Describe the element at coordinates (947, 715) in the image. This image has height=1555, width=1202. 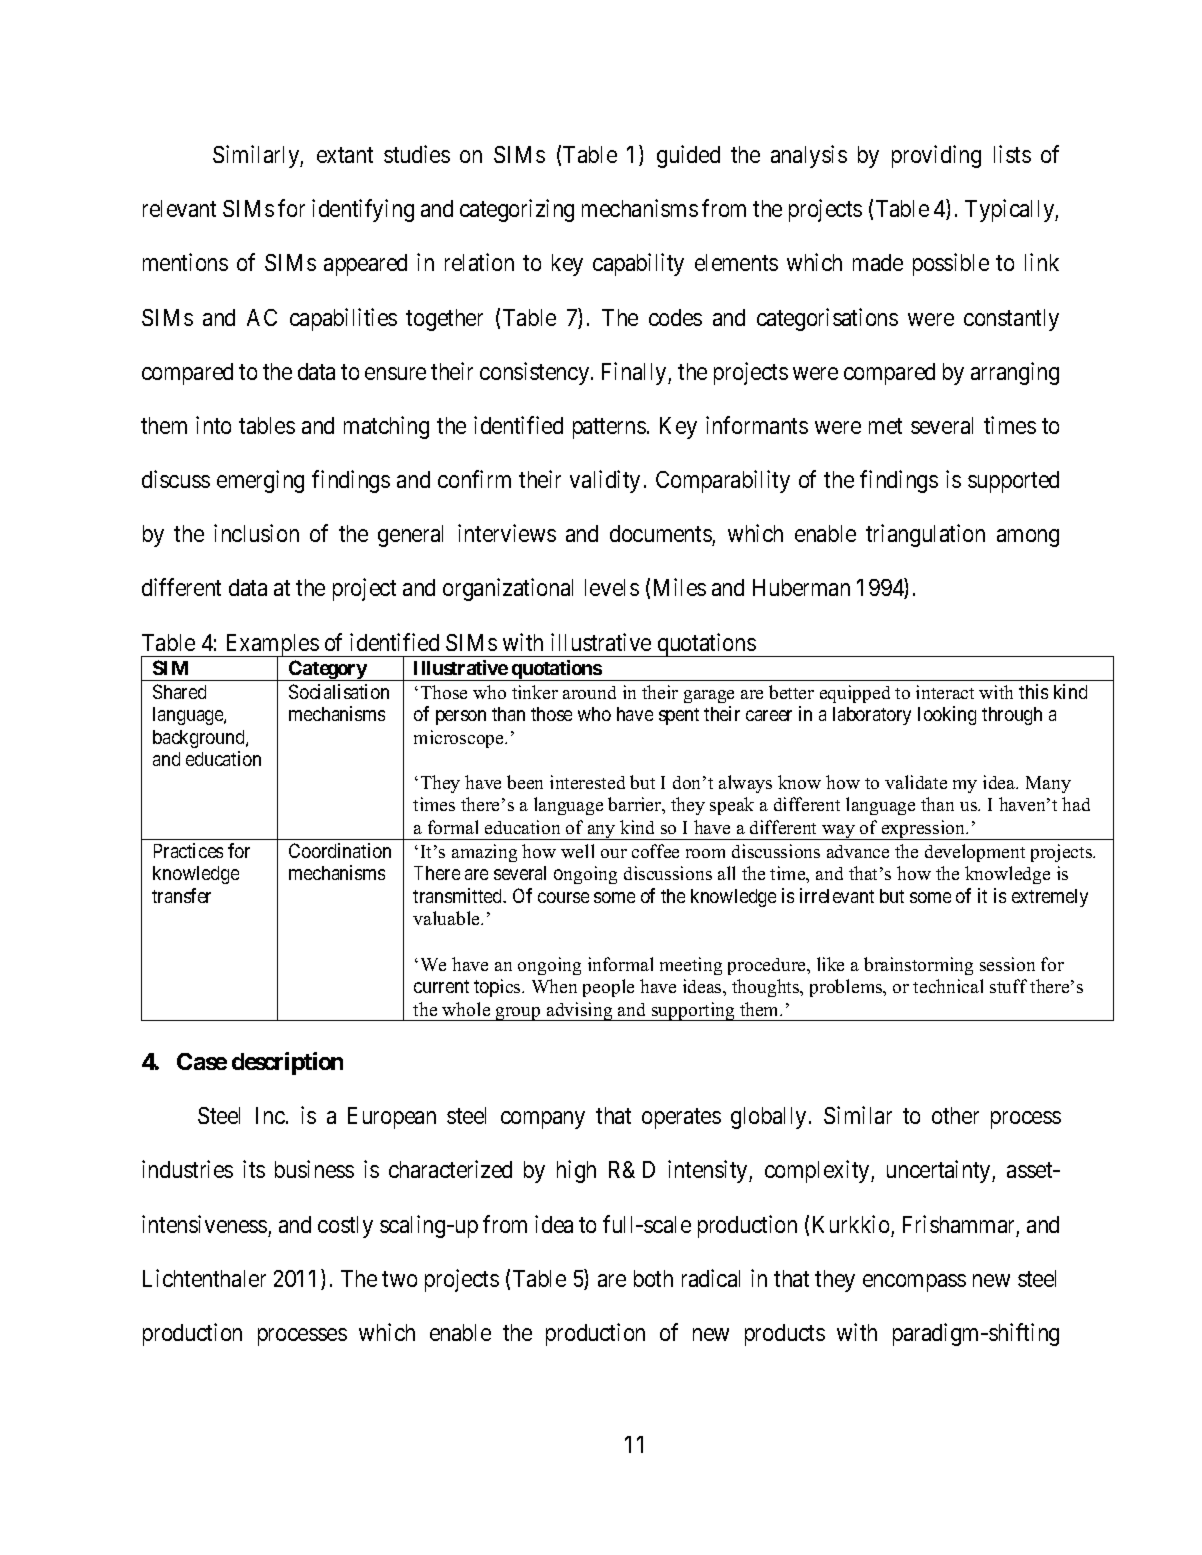
I see `looking` at that location.
